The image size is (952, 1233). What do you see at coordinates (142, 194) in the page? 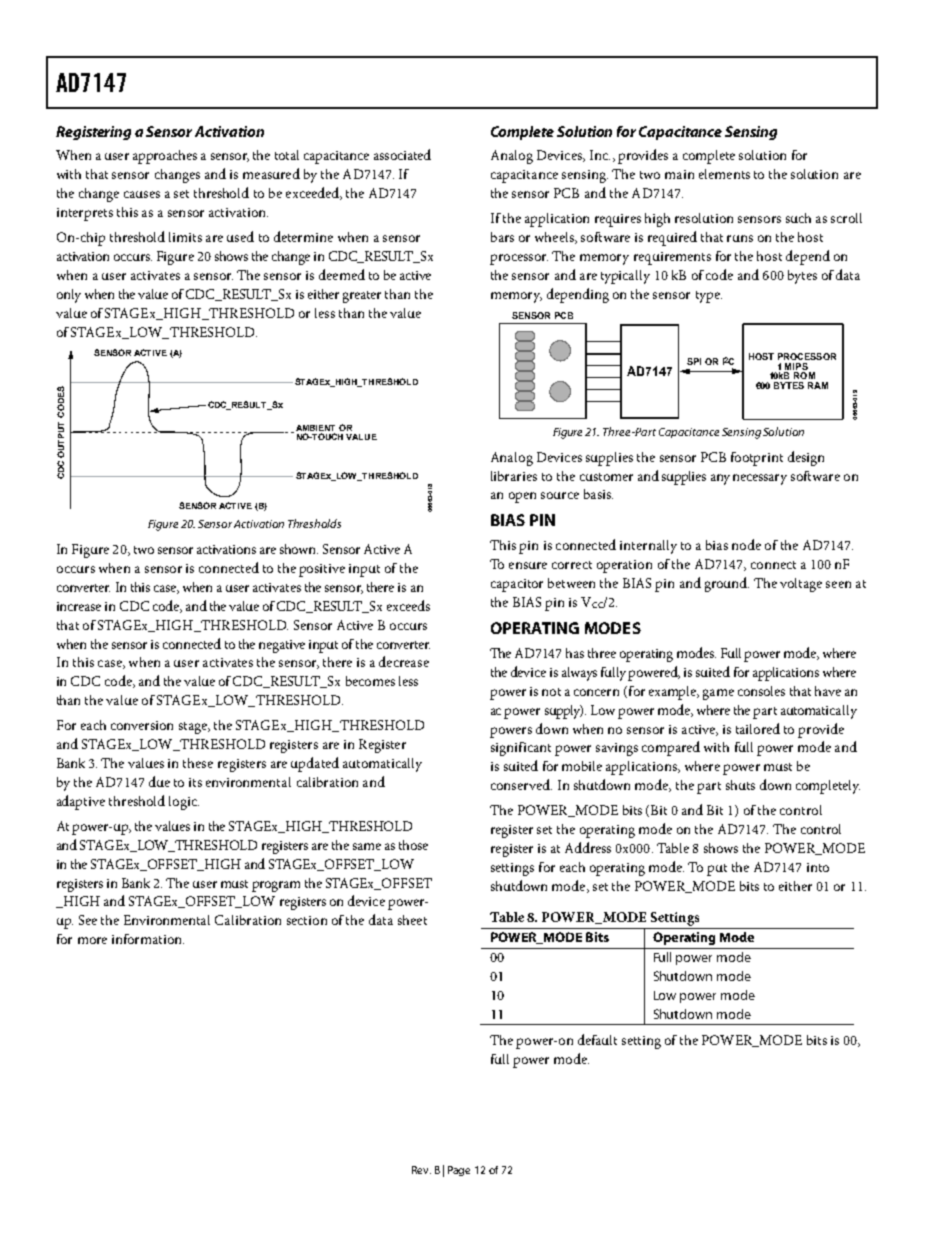
I see `causes` at bounding box center [142, 194].
